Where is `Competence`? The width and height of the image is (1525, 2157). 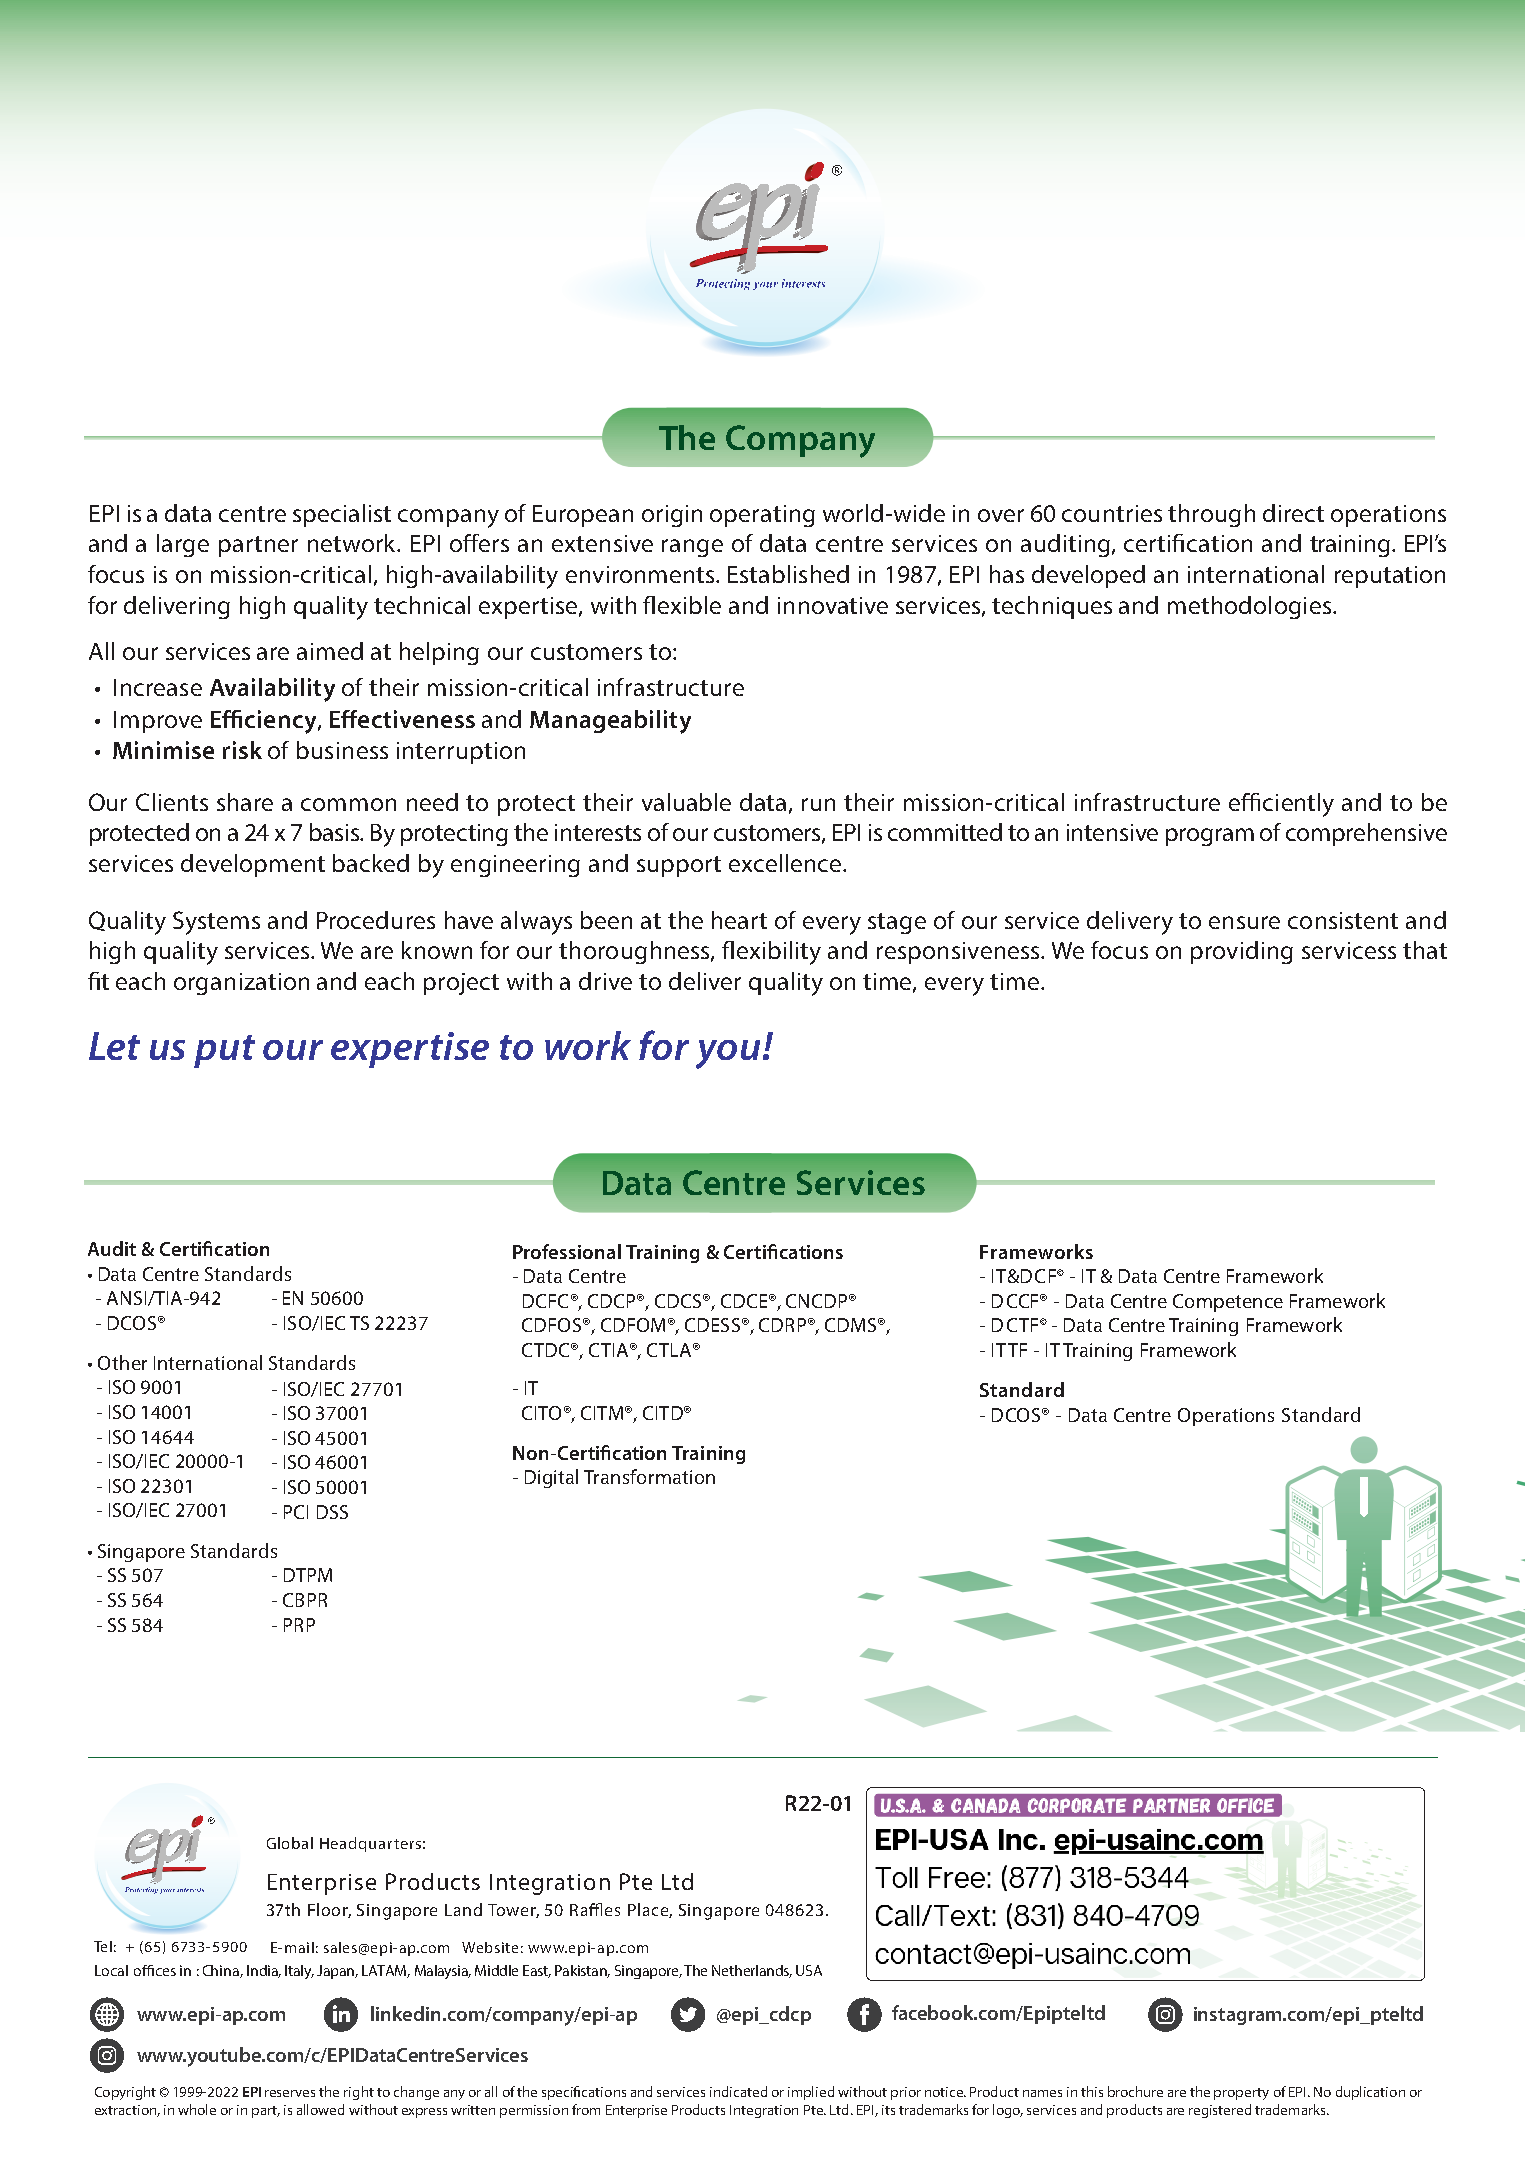 Competence is located at coordinates (1228, 1303).
